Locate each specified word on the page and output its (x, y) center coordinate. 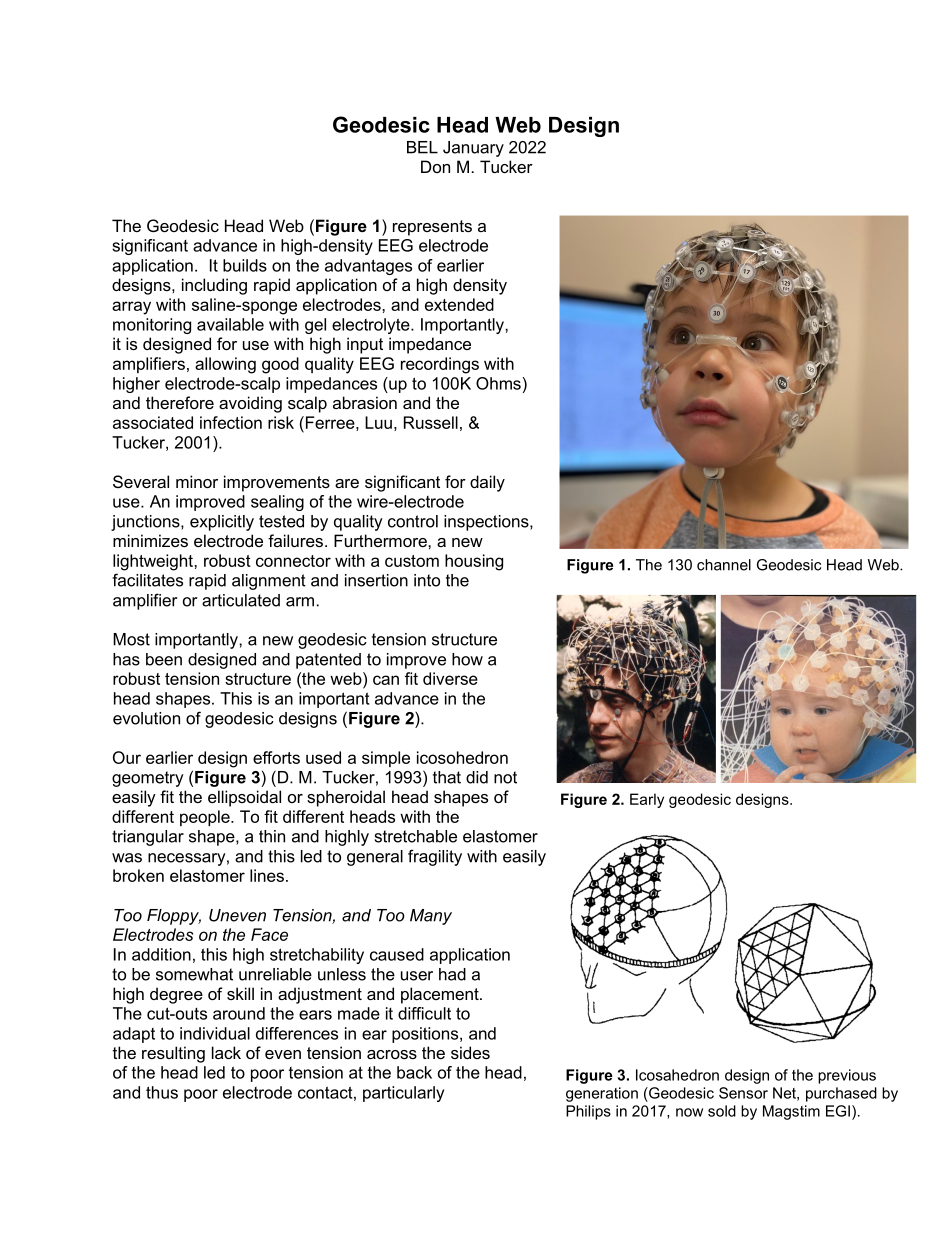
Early (647, 800)
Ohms (498, 383)
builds (245, 265)
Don (435, 166)
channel (724, 565)
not (505, 777)
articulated (241, 600)
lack (226, 1052)
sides (470, 1052)
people (206, 818)
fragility (435, 857)
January (473, 149)
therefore (180, 402)
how (467, 659)
